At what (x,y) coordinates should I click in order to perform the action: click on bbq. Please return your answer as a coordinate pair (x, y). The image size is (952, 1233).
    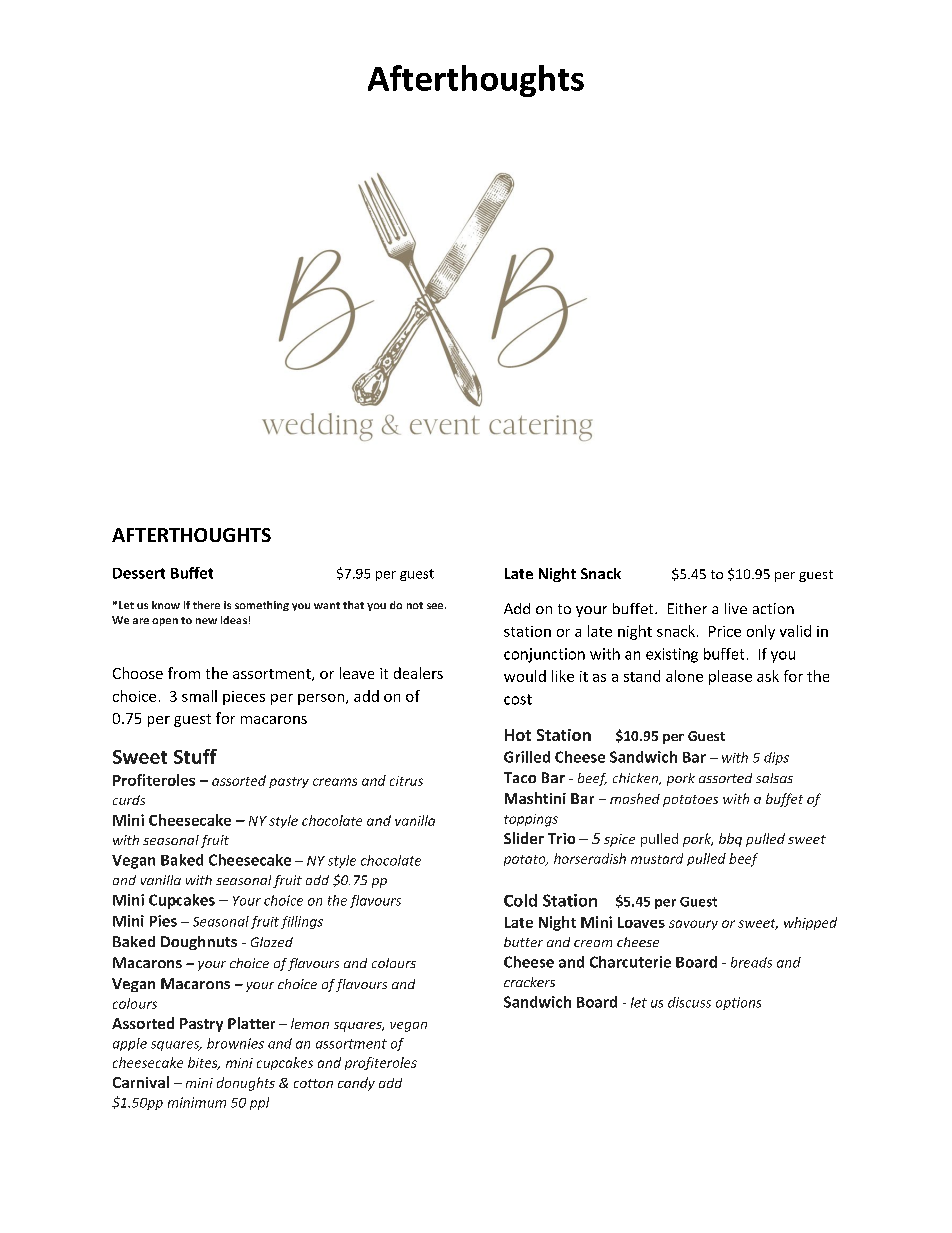
    Looking at the image, I should click on (730, 840).
